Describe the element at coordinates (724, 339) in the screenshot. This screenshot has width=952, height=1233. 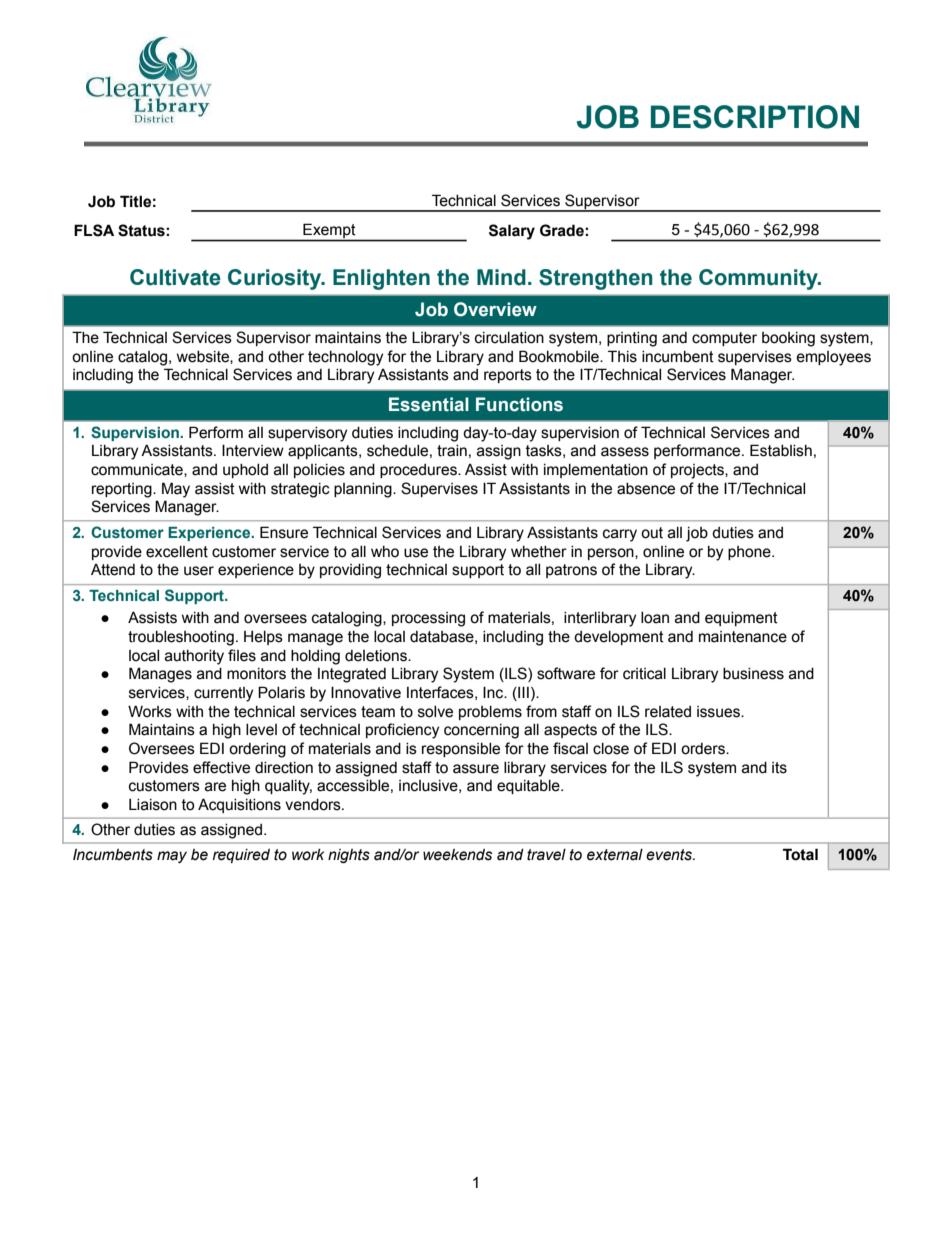
I see `computer` at that location.
